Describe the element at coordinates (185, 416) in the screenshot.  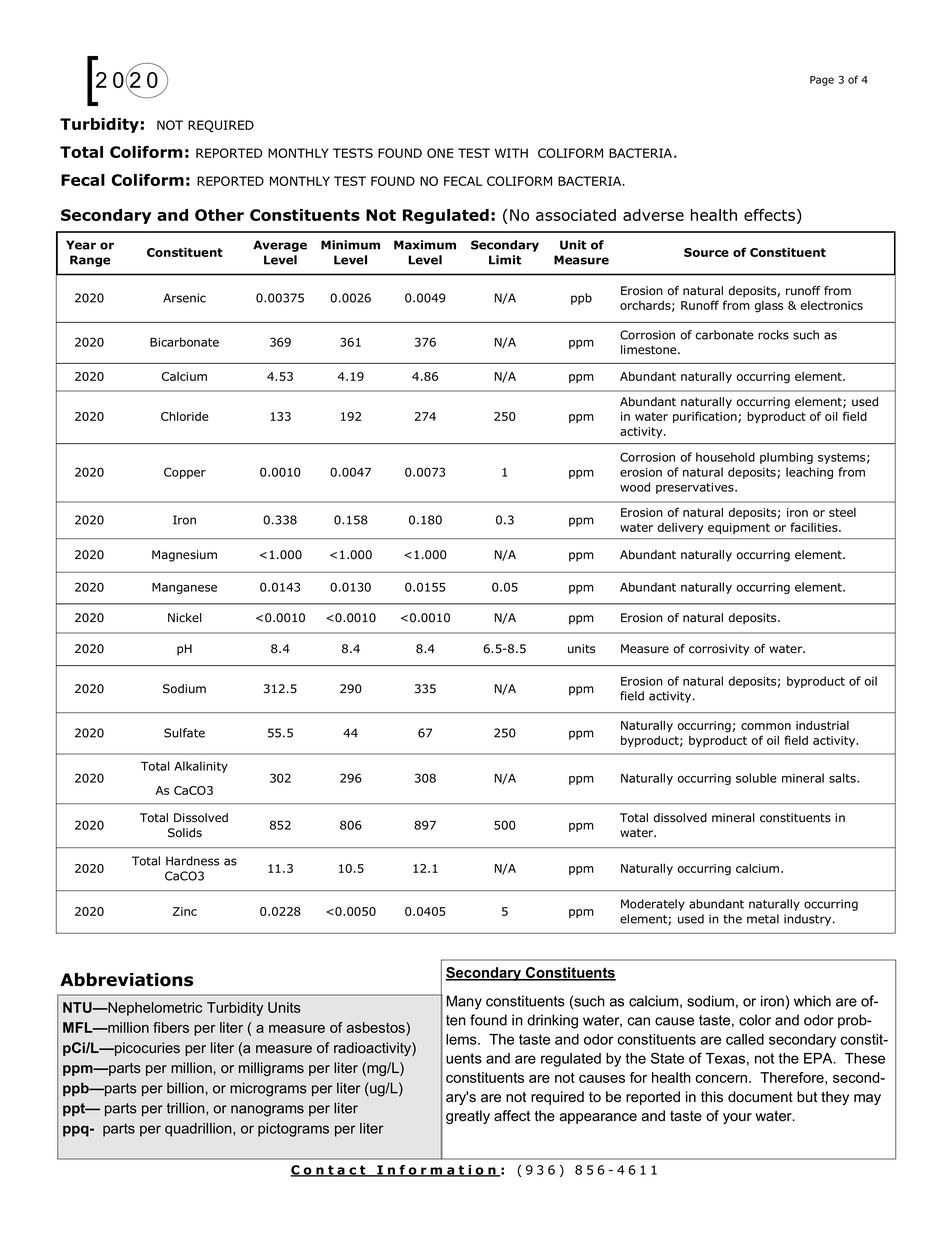
I see `Chloride` at that location.
